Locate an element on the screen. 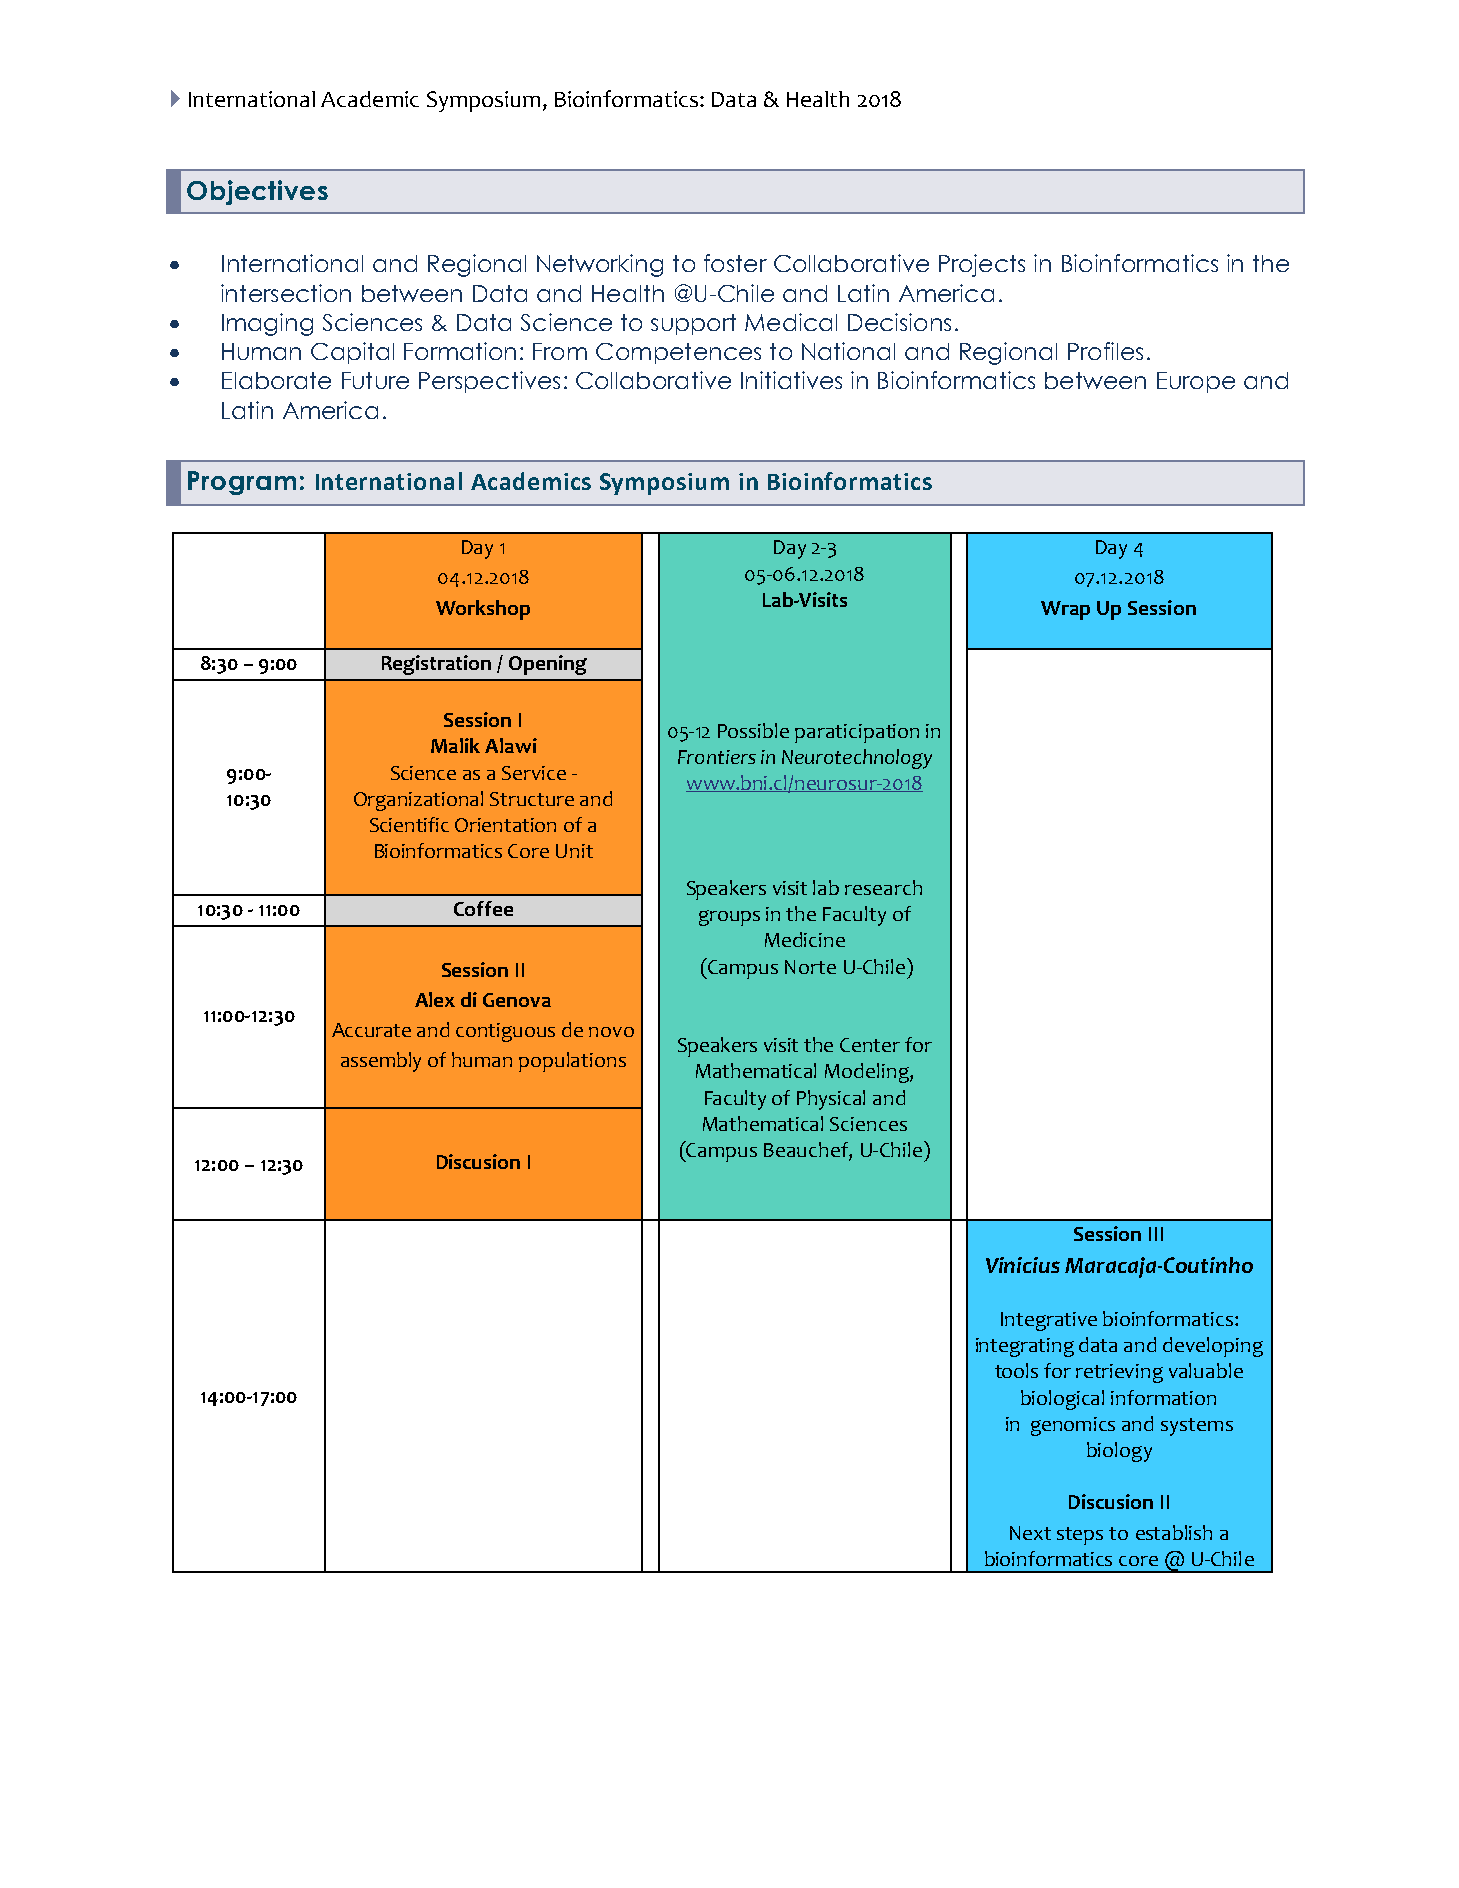 Image resolution: width=1459 pixels, height=1888 pixels. Physical is located at coordinates (831, 1100).
